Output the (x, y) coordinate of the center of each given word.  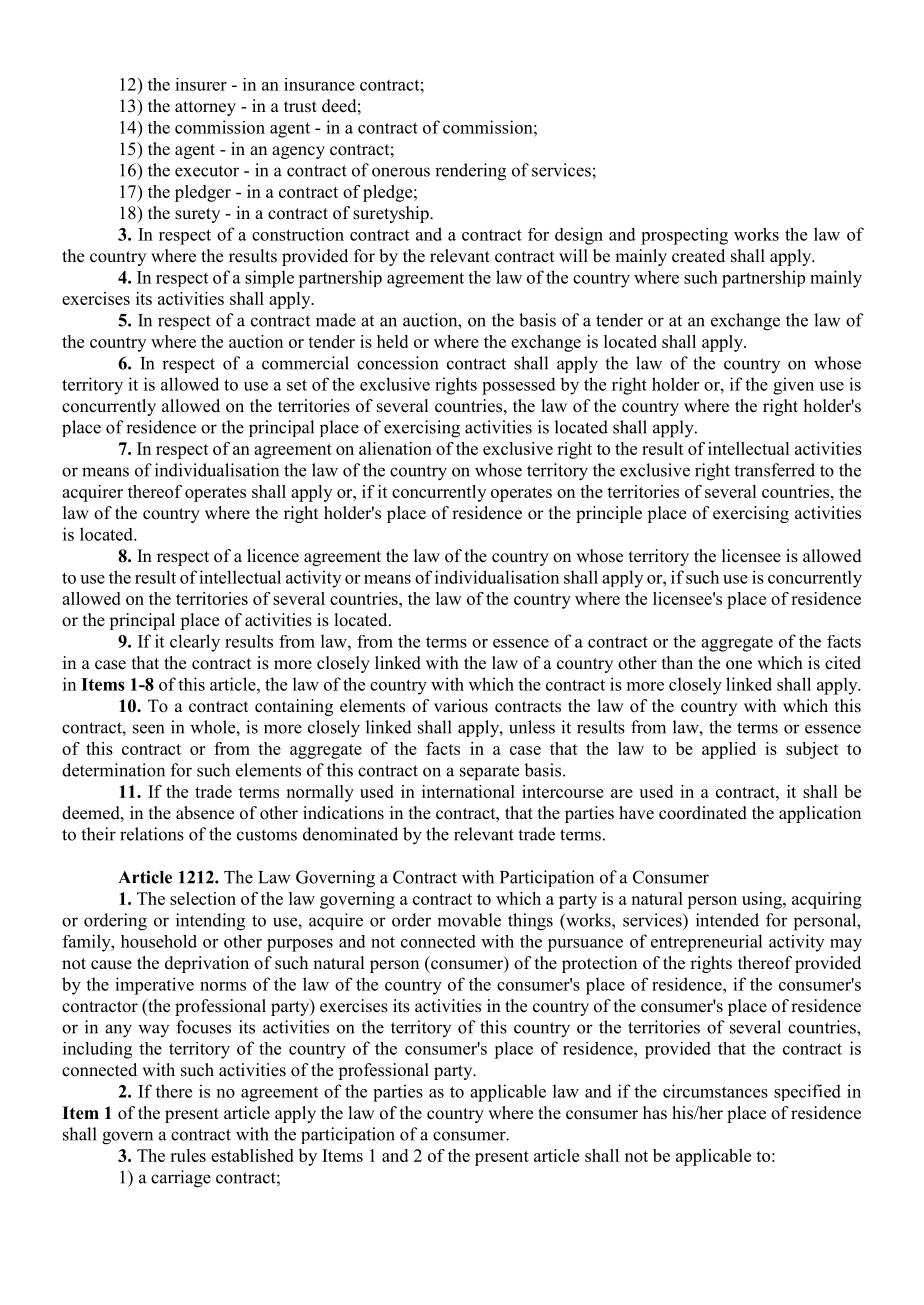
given (793, 386)
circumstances (715, 1091)
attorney (205, 108)
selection (203, 898)
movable (469, 920)
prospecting (684, 236)
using (763, 900)
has (655, 1113)
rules (188, 1155)
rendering (470, 172)
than (677, 662)
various (461, 706)
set (297, 385)
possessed (519, 386)
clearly (195, 643)
